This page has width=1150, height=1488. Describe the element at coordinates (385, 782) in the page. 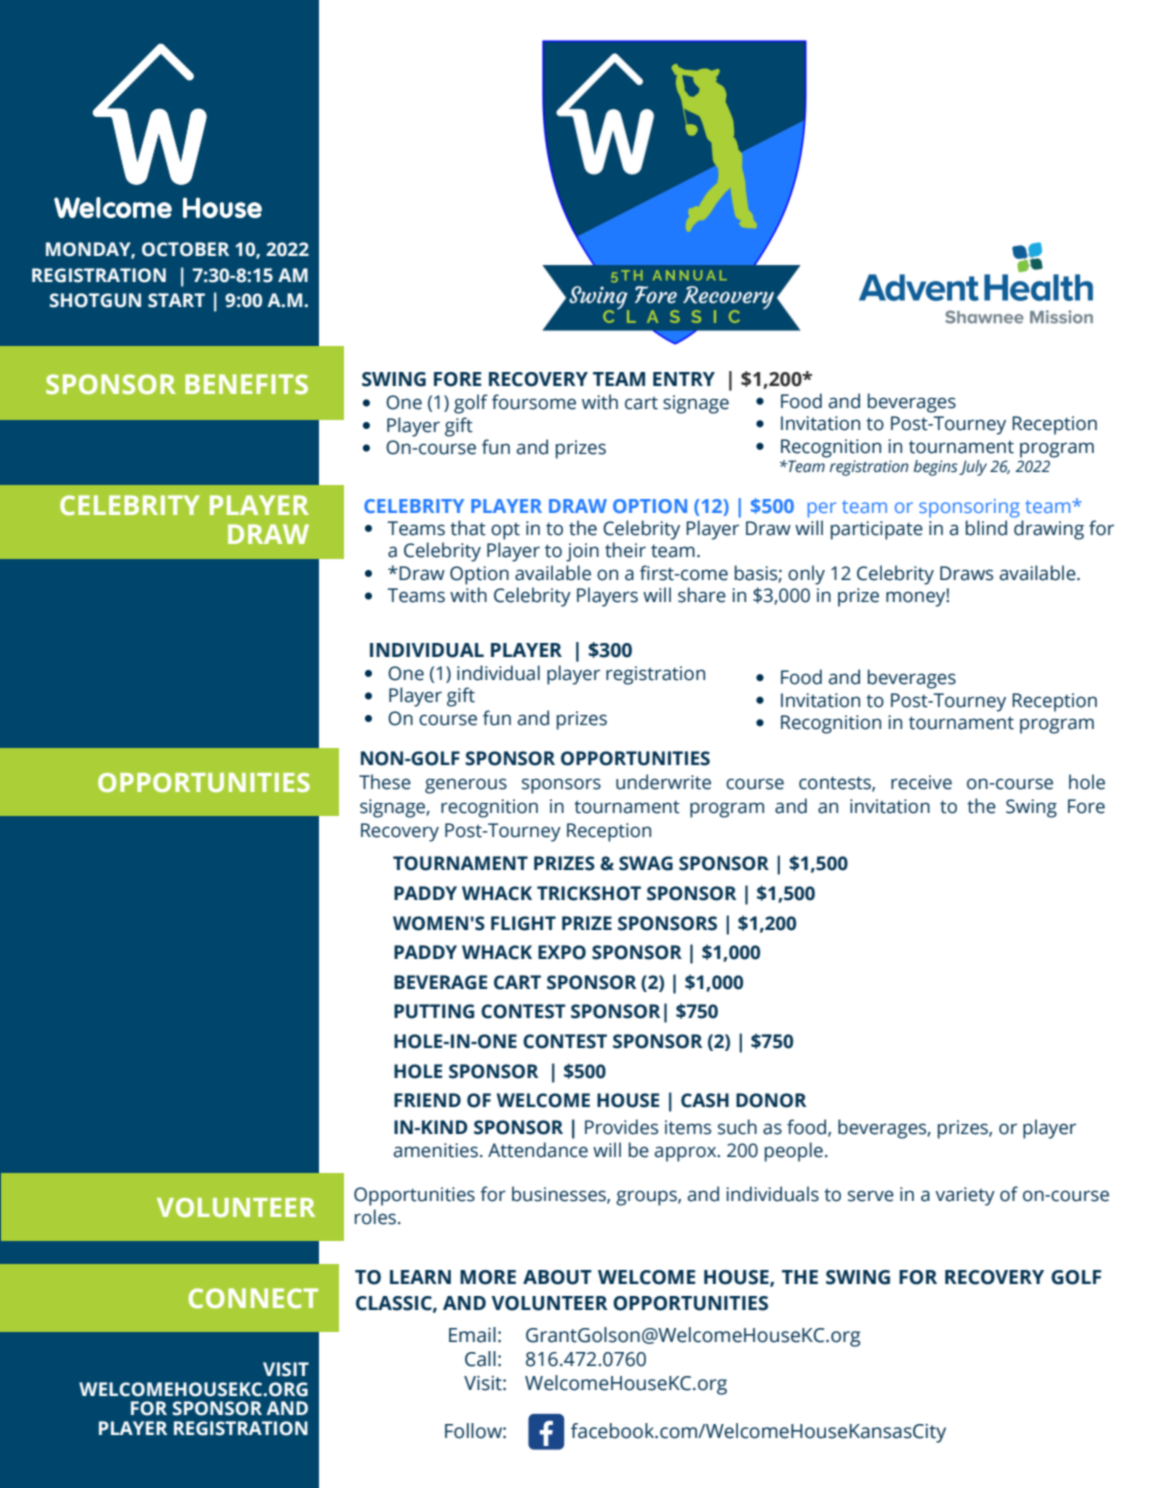

I see `These` at that location.
